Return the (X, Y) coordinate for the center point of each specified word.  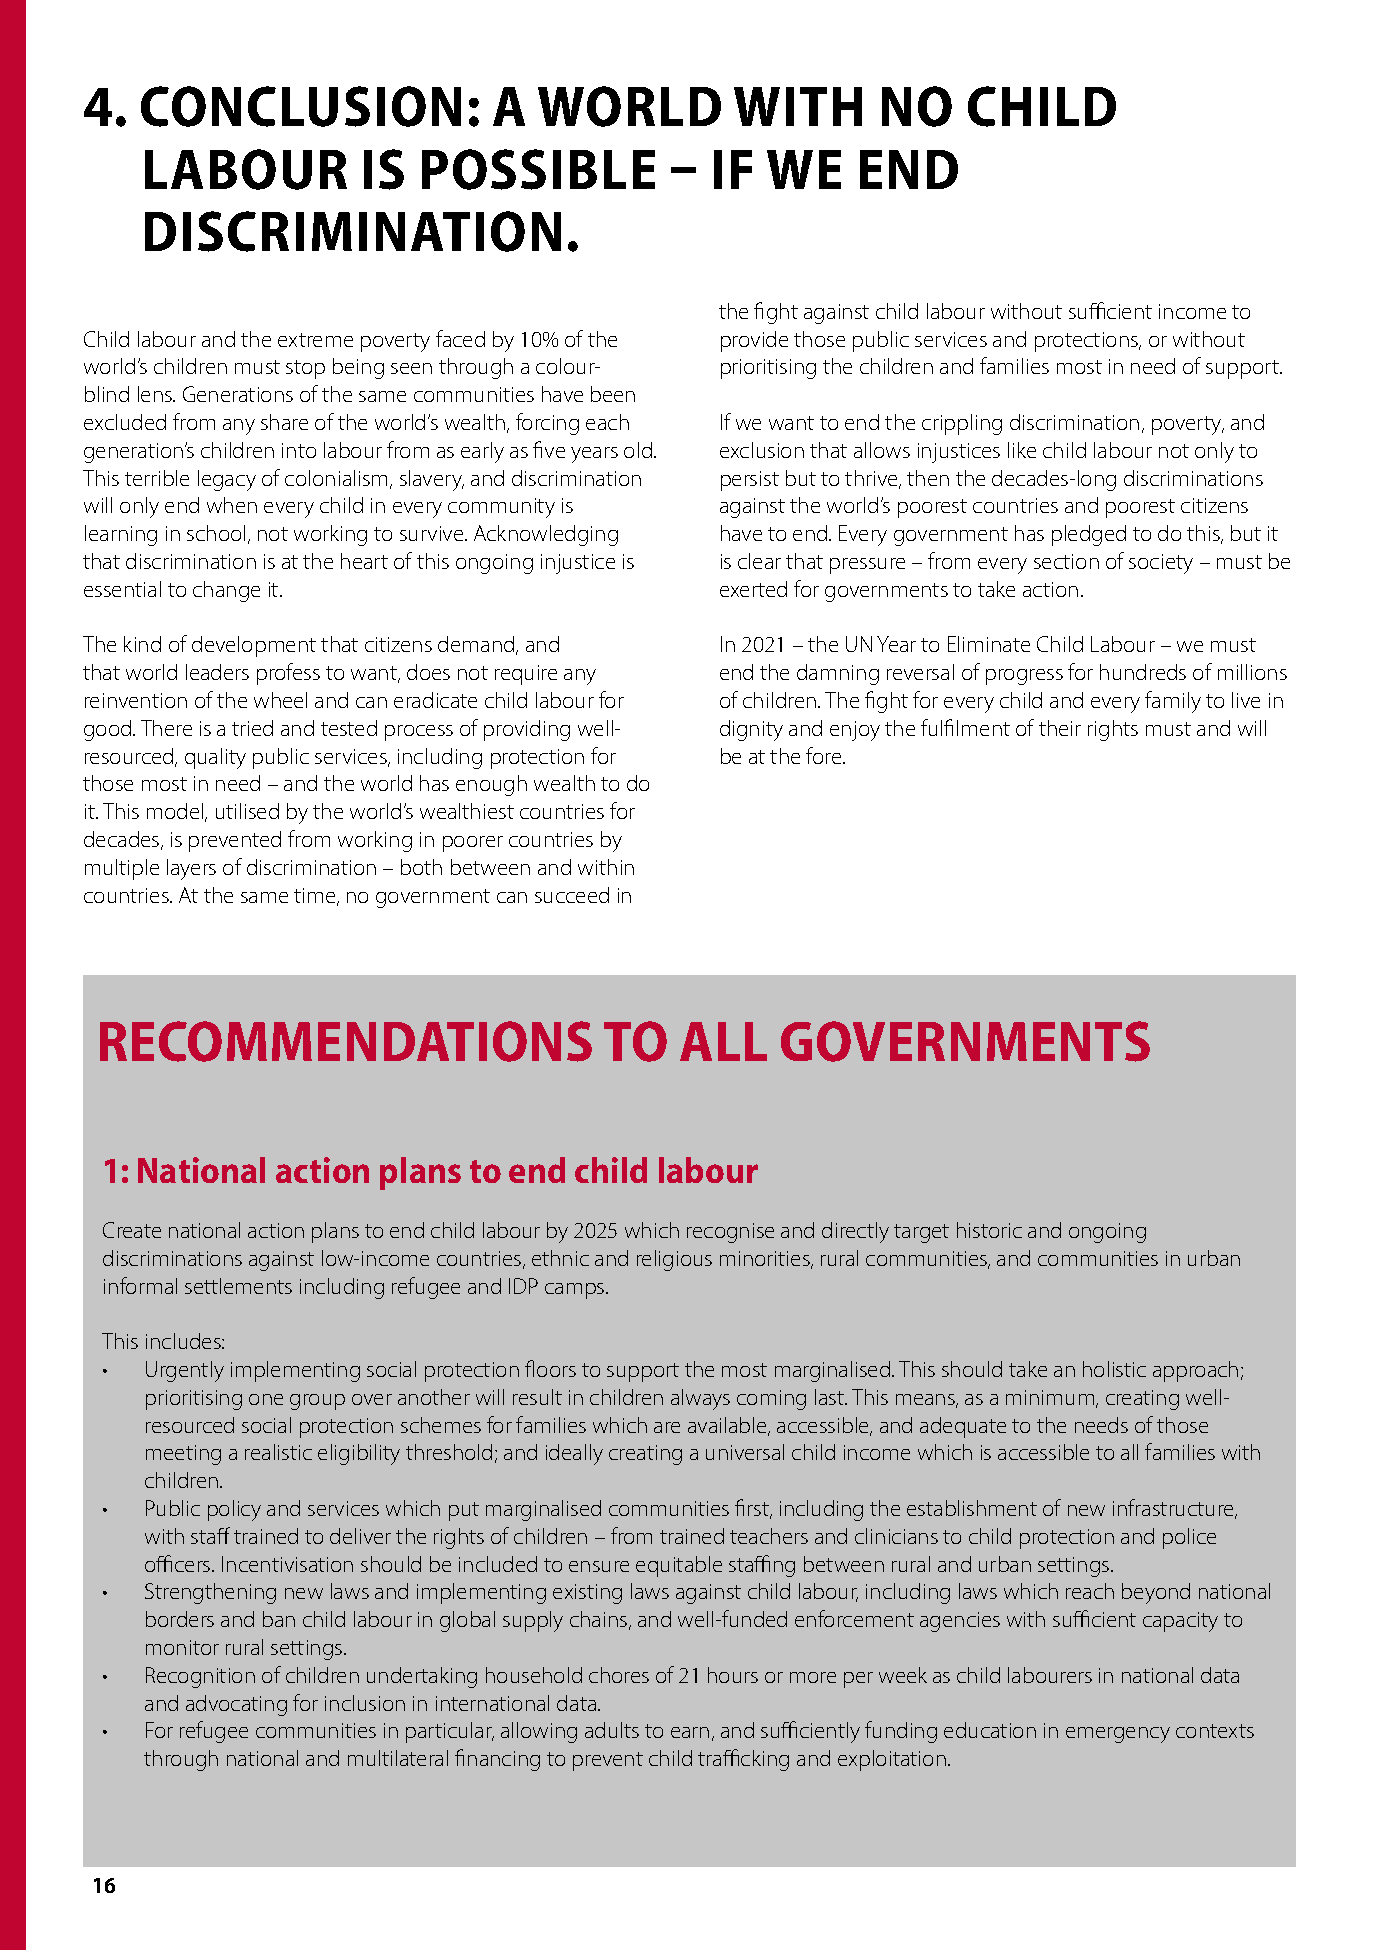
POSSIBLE (538, 169)
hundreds (1143, 672)
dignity (751, 730)
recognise (730, 1233)
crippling (962, 424)
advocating (236, 1705)
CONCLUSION (301, 106)
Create (132, 1230)
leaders (217, 672)
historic (989, 1230)
